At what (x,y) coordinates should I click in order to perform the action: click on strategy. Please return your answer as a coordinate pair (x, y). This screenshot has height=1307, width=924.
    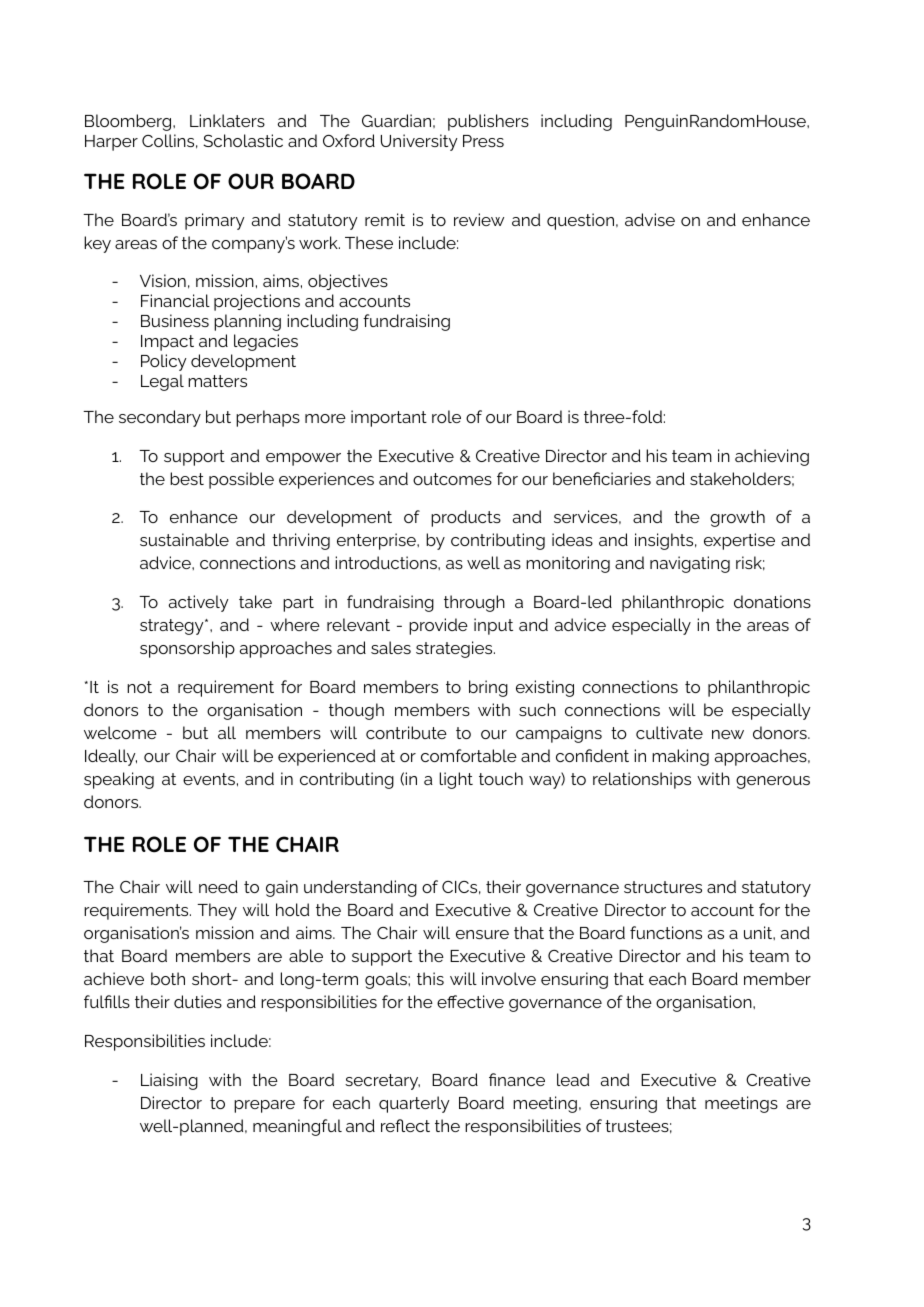
    Looking at the image, I should click on (173, 627).
